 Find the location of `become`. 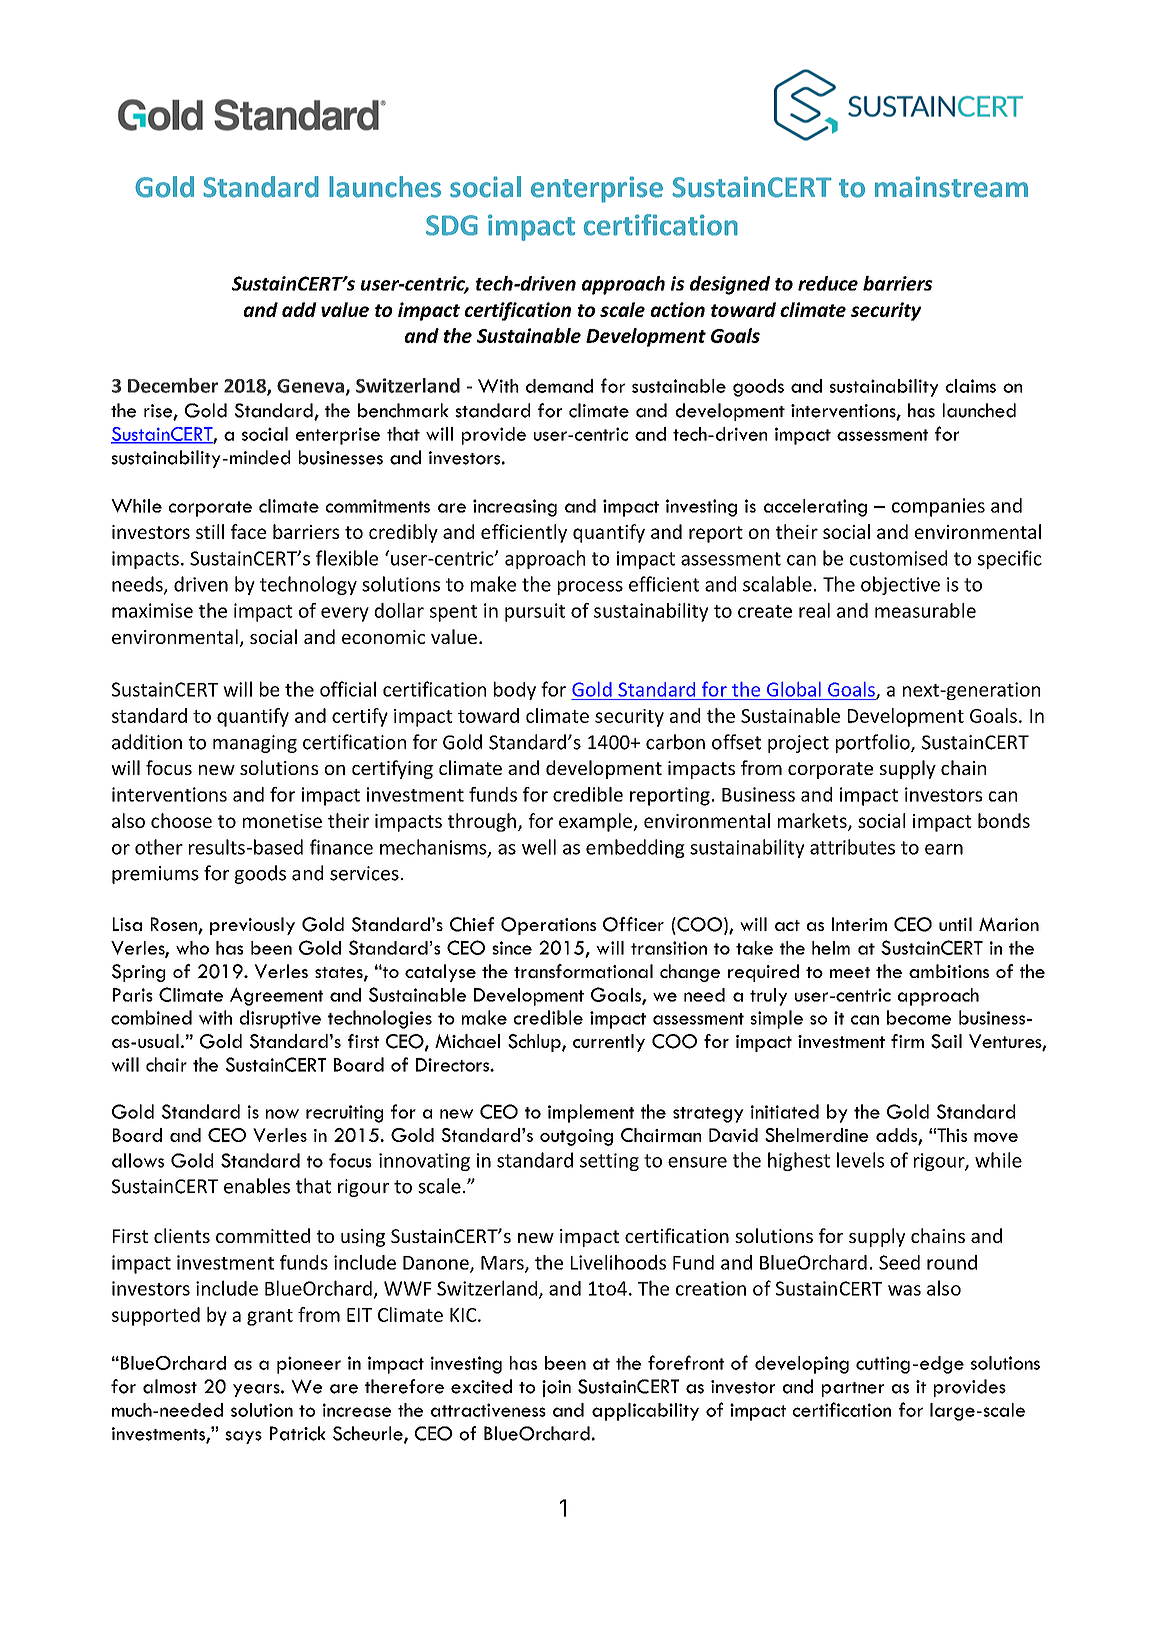

become is located at coordinates (919, 1017).
